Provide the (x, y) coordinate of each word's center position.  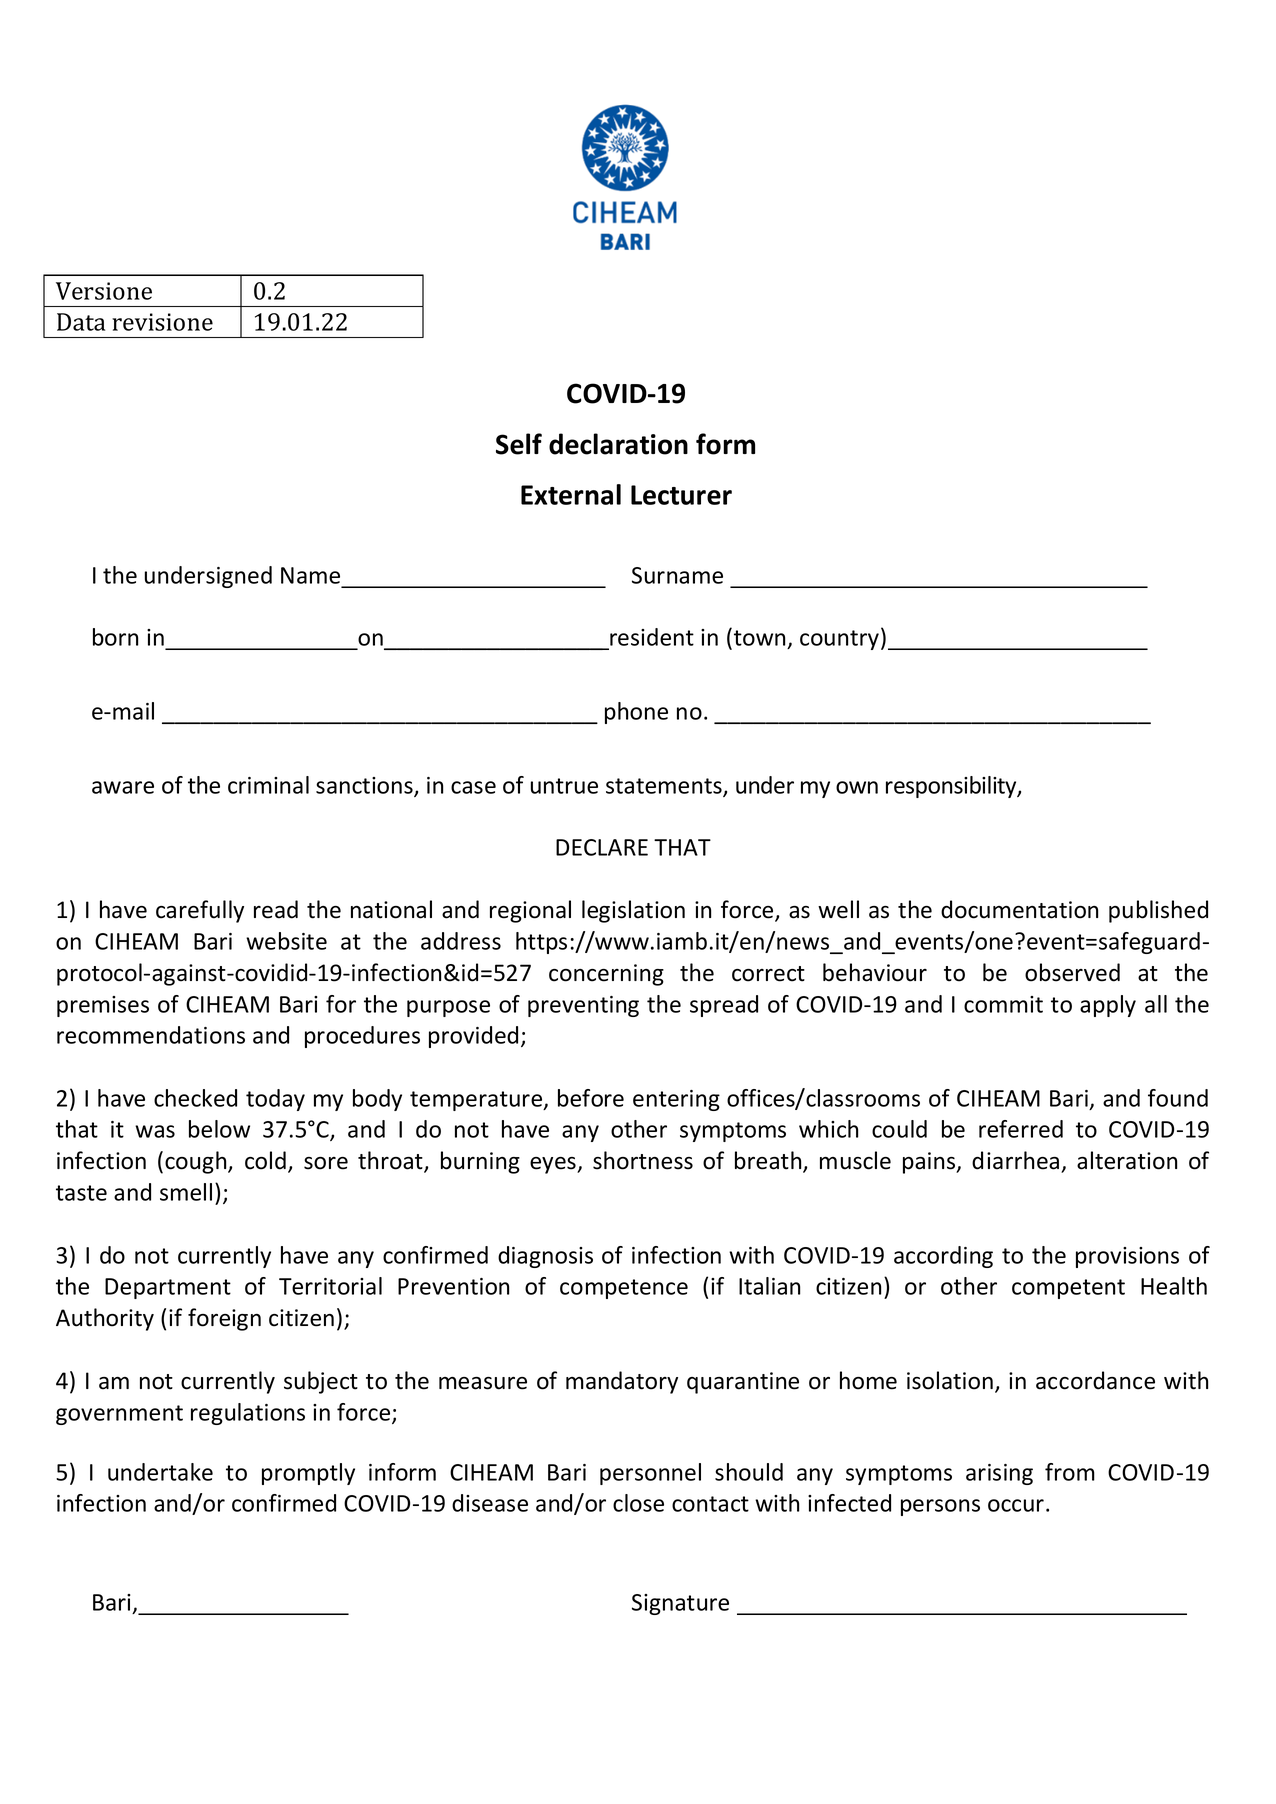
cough (197, 1162)
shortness (643, 1160)
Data (81, 322)
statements (665, 787)
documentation (1019, 909)
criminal (268, 785)
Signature (680, 1604)
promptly (308, 1474)
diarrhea (1015, 1160)
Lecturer (681, 495)
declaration (618, 444)
